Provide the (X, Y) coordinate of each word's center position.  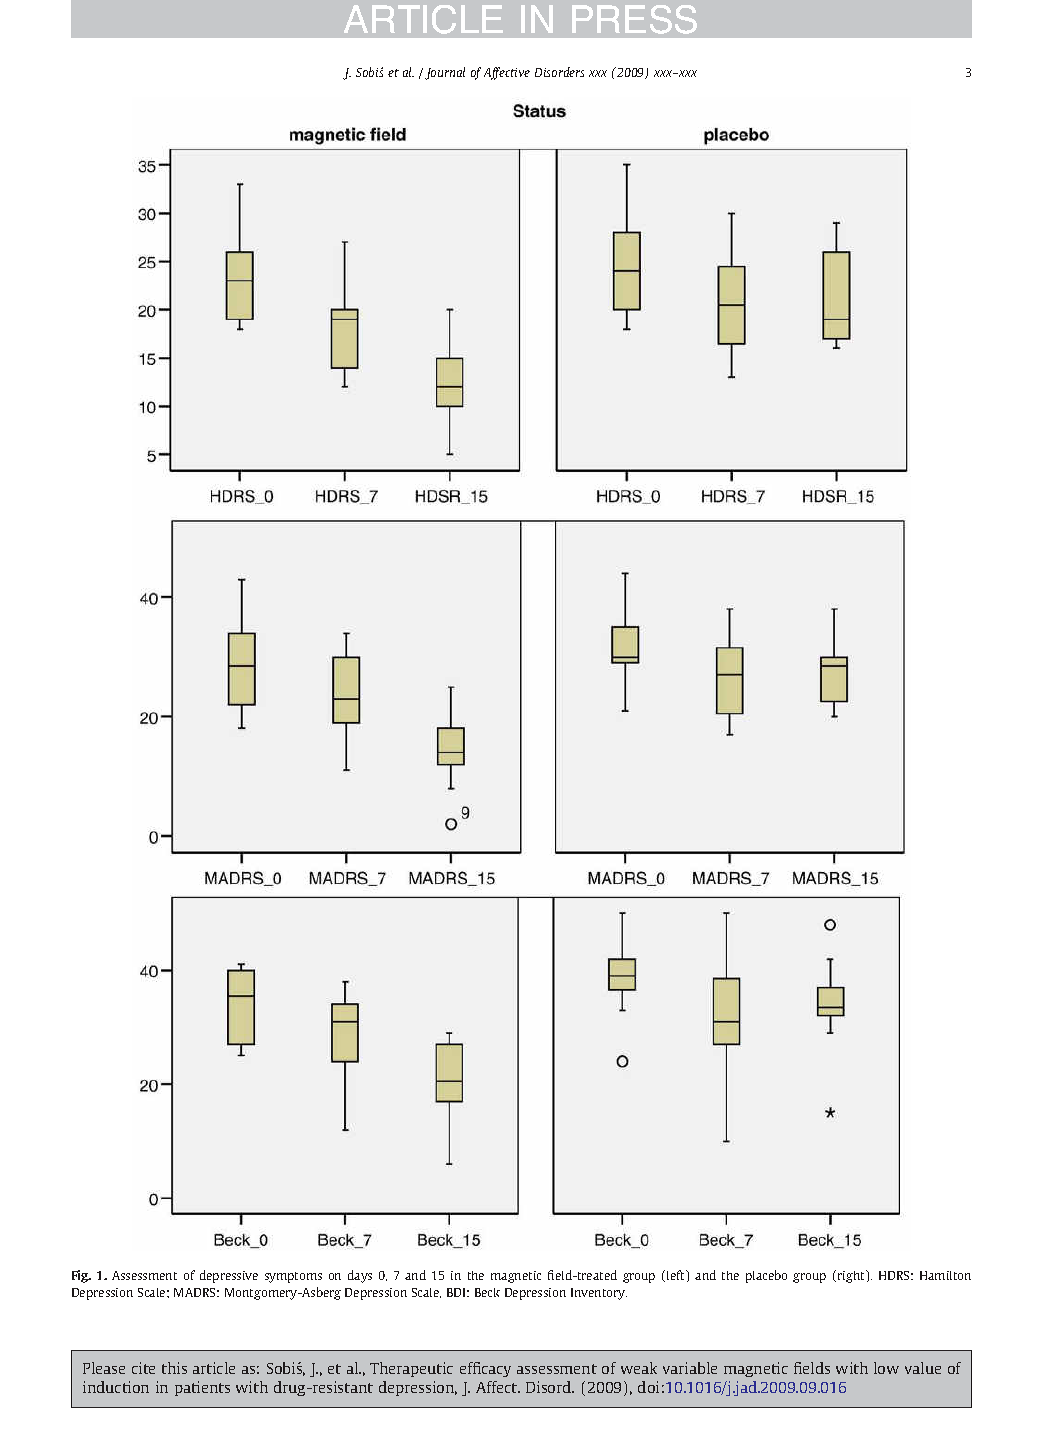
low (886, 1368)
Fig (81, 1276)
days (360, 1276)
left (677, 1276)
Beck (487, 1292)
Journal (445, 73)
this (174, 1368)
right (852, 1276)
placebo (766, 1276)
